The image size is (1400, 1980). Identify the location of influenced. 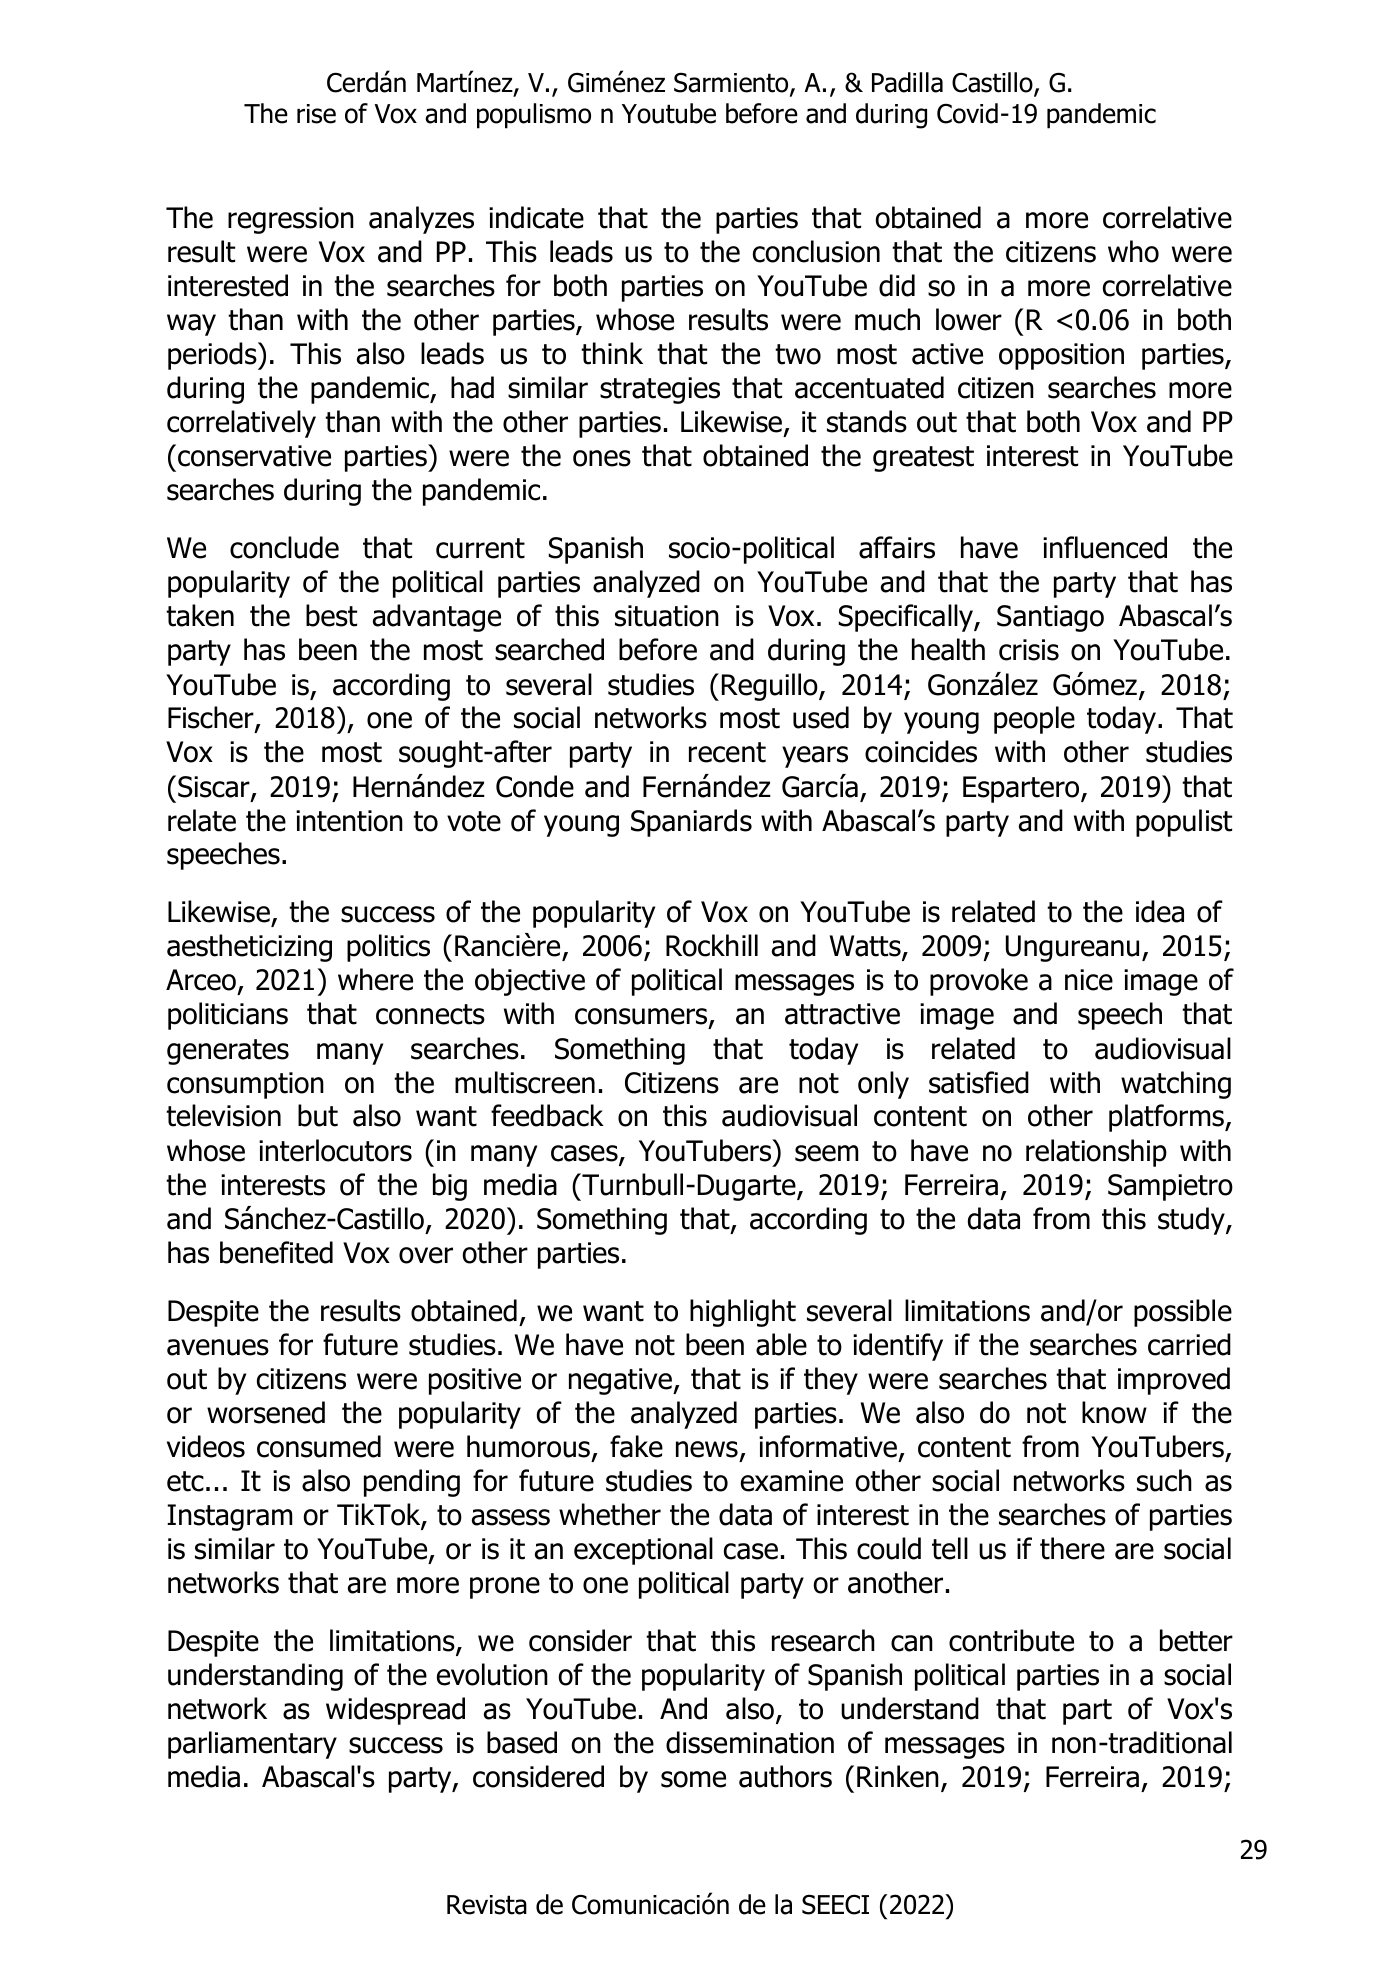
(1105, 547).
